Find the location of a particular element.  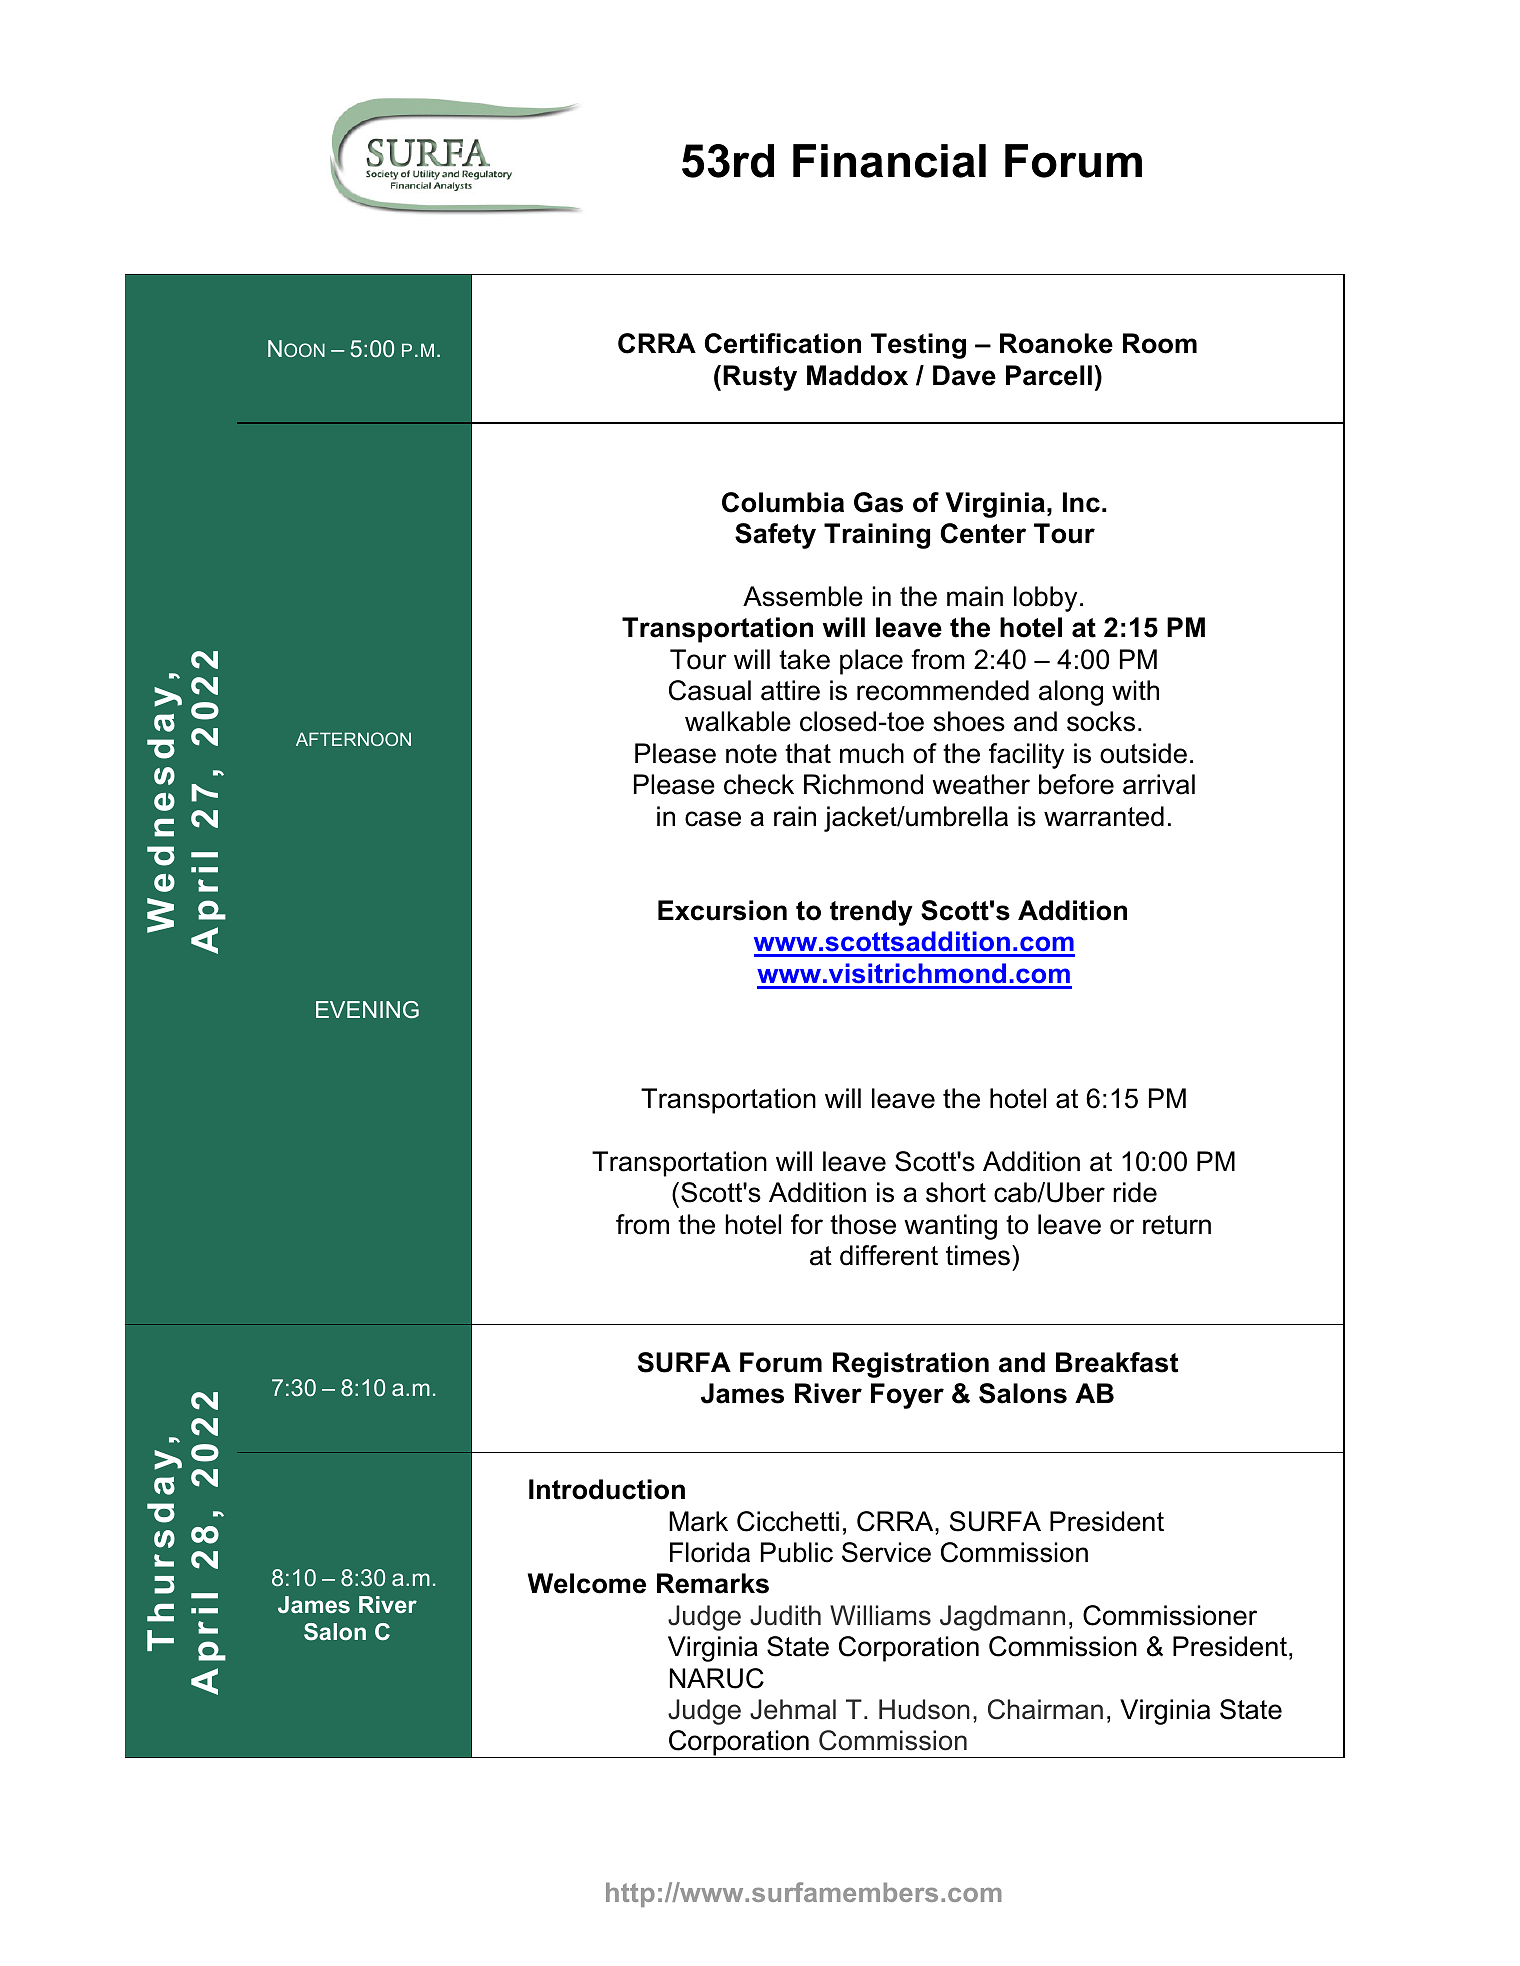

Safety is located at coordinates (775, 536).
